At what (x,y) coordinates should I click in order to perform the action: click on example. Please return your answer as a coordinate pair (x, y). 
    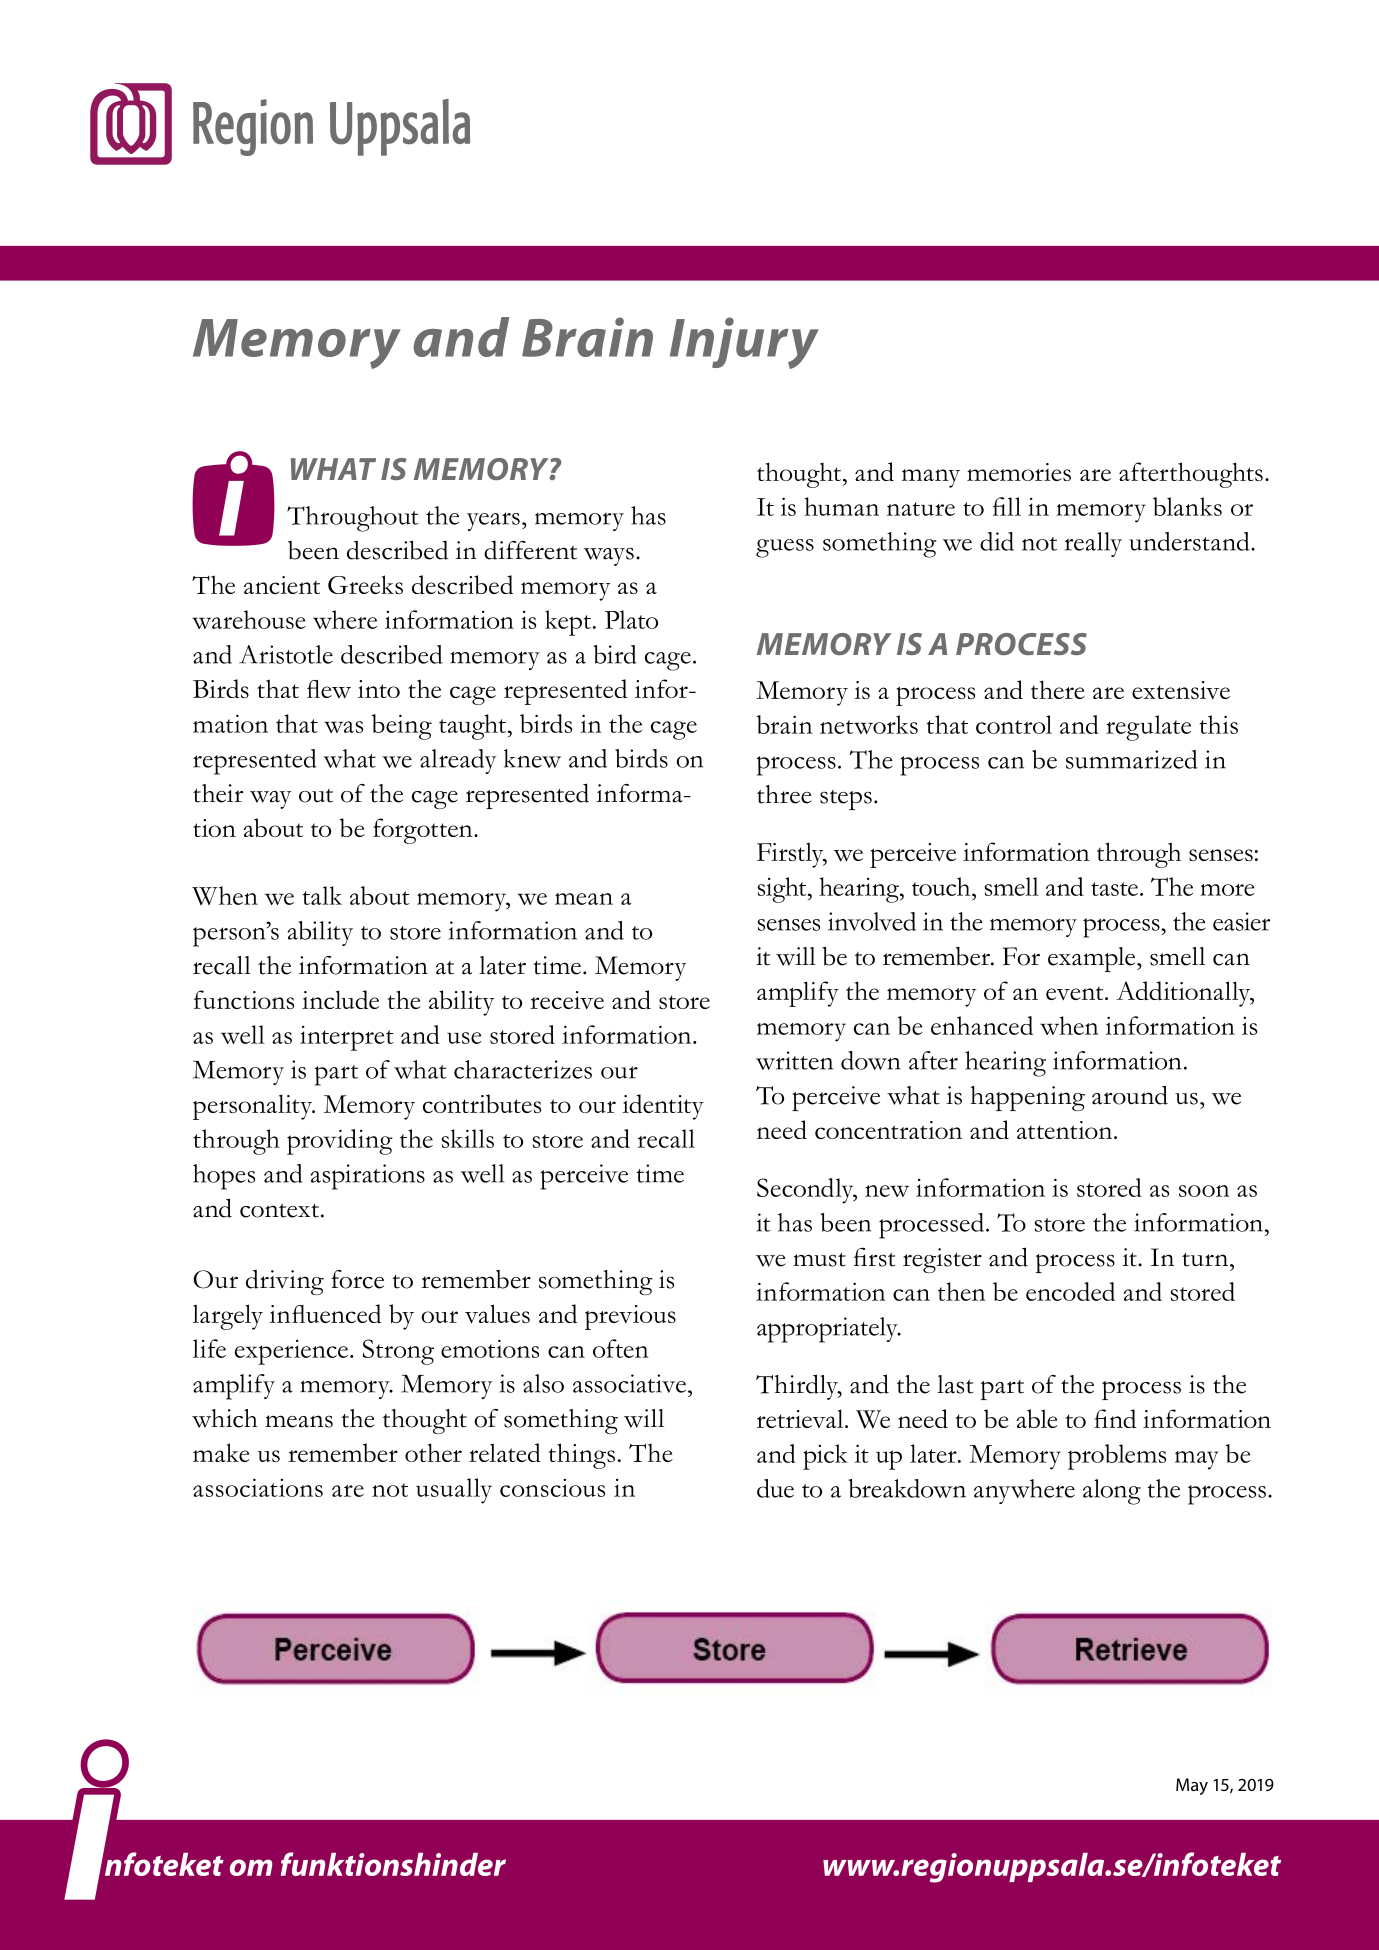
    Looking at the image, I should click on (1093, 959).
